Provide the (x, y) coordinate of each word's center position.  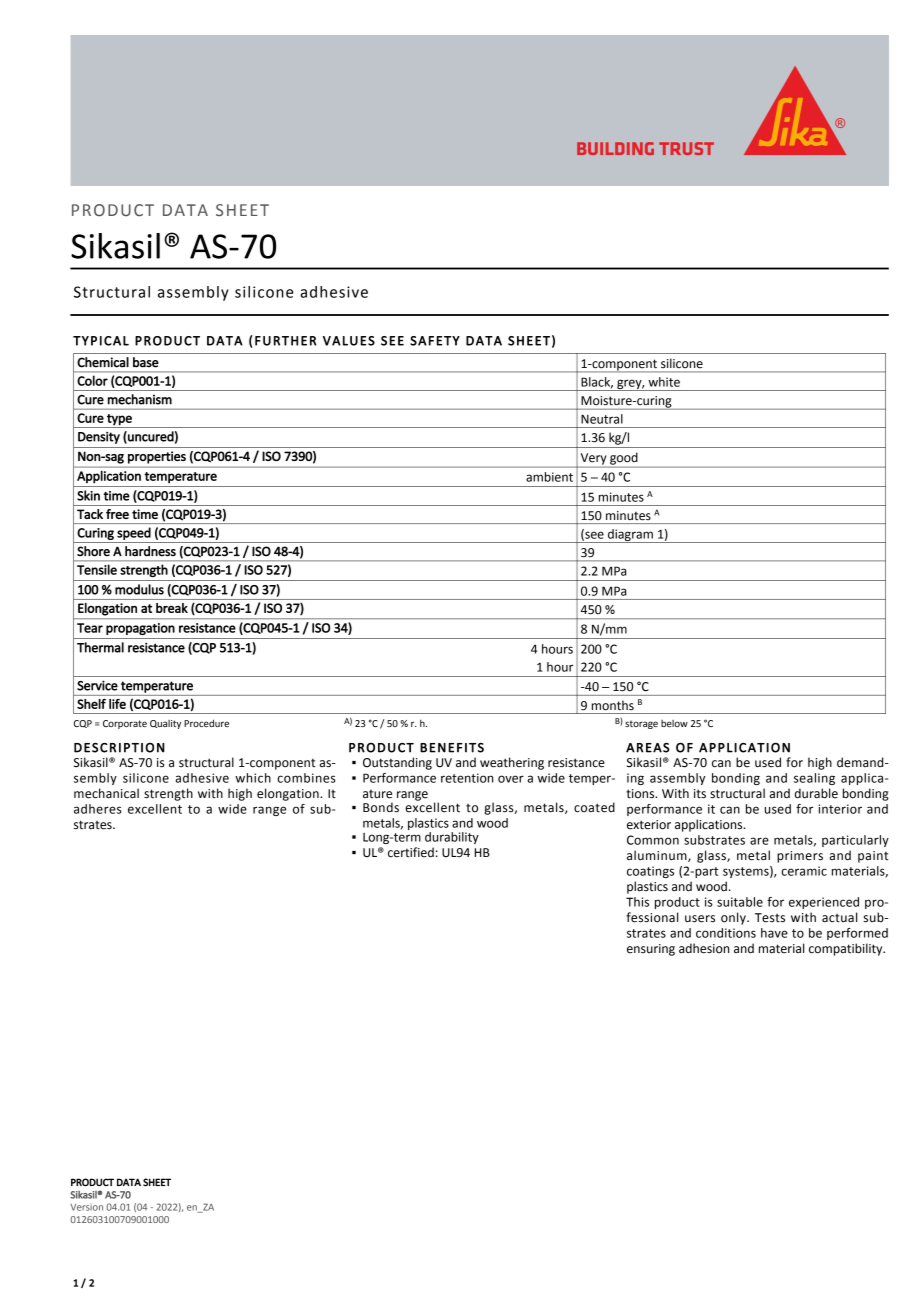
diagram (630, 536)
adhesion (704, 948)
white (664, 382)
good (624, 459)
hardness (150, 551)
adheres (98, 809)
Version (86, 1207)
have (774, 933)
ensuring (651, 950)
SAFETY (435, 341)
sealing (814, 779)
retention (467, 778)
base (146, 362)
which (253, 778)
